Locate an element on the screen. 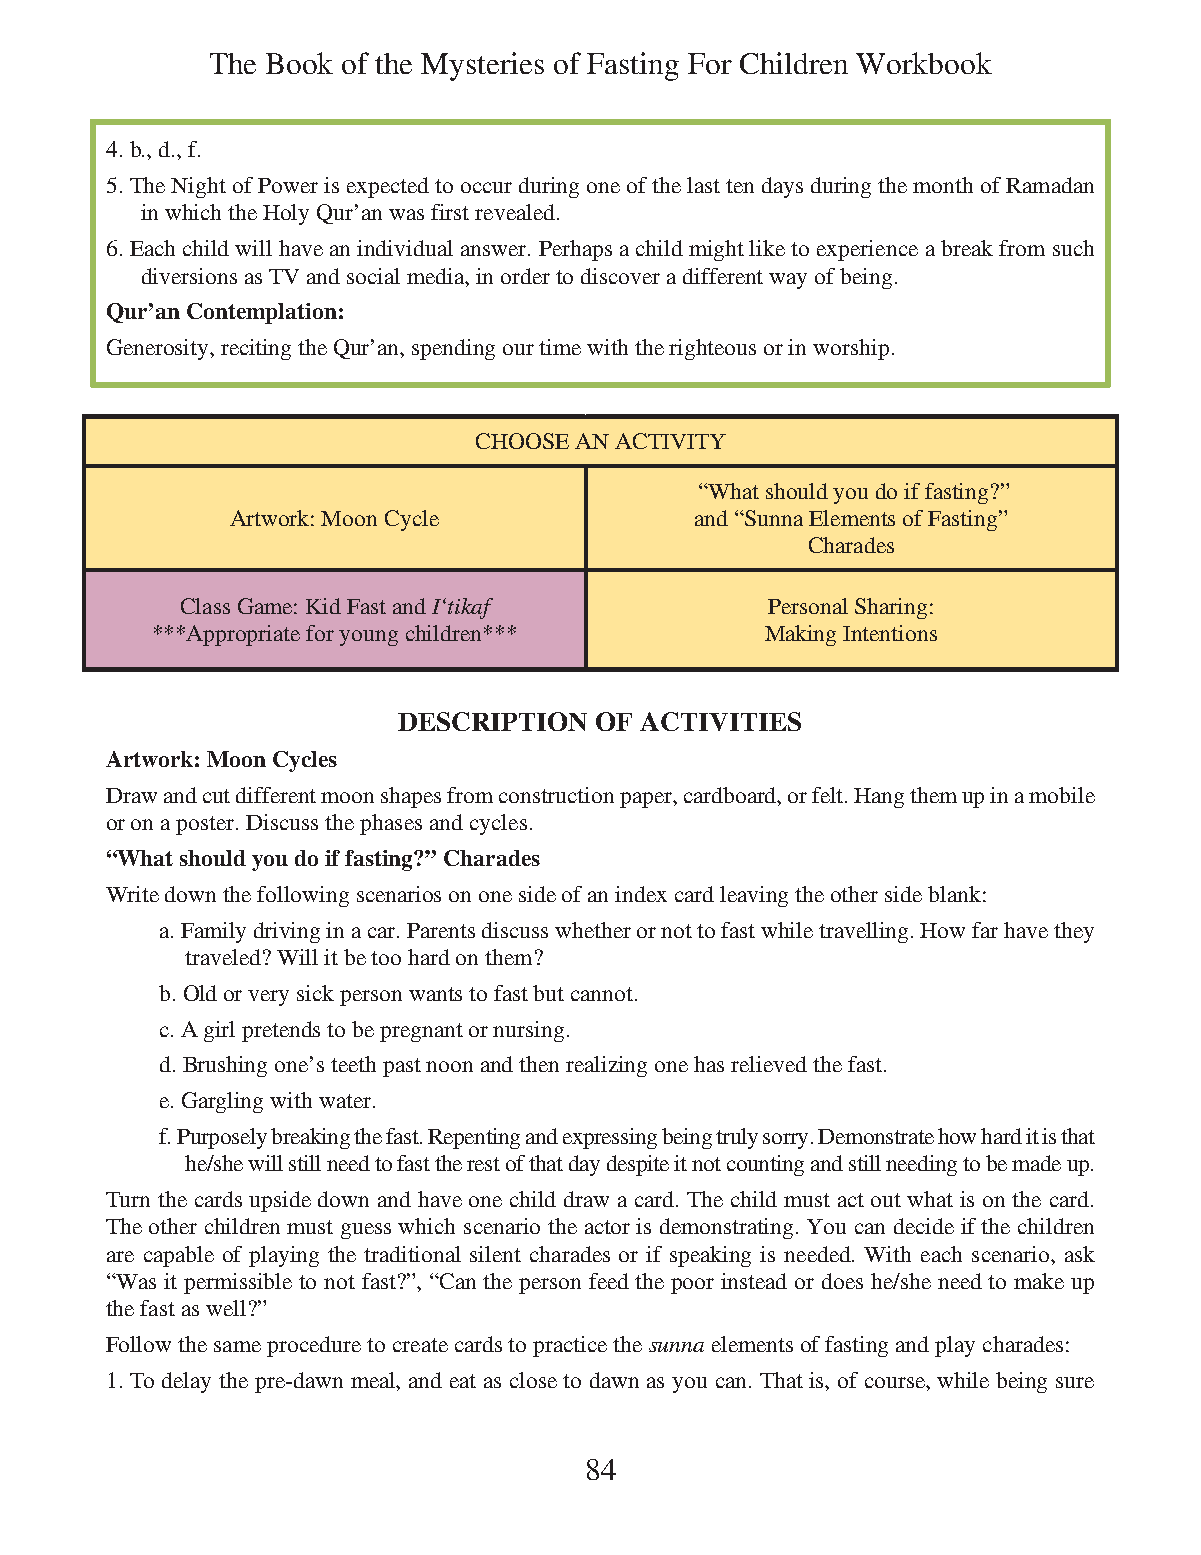 This screenshot has width=1201, height=1555. month is located at coordinates (943, 185).
